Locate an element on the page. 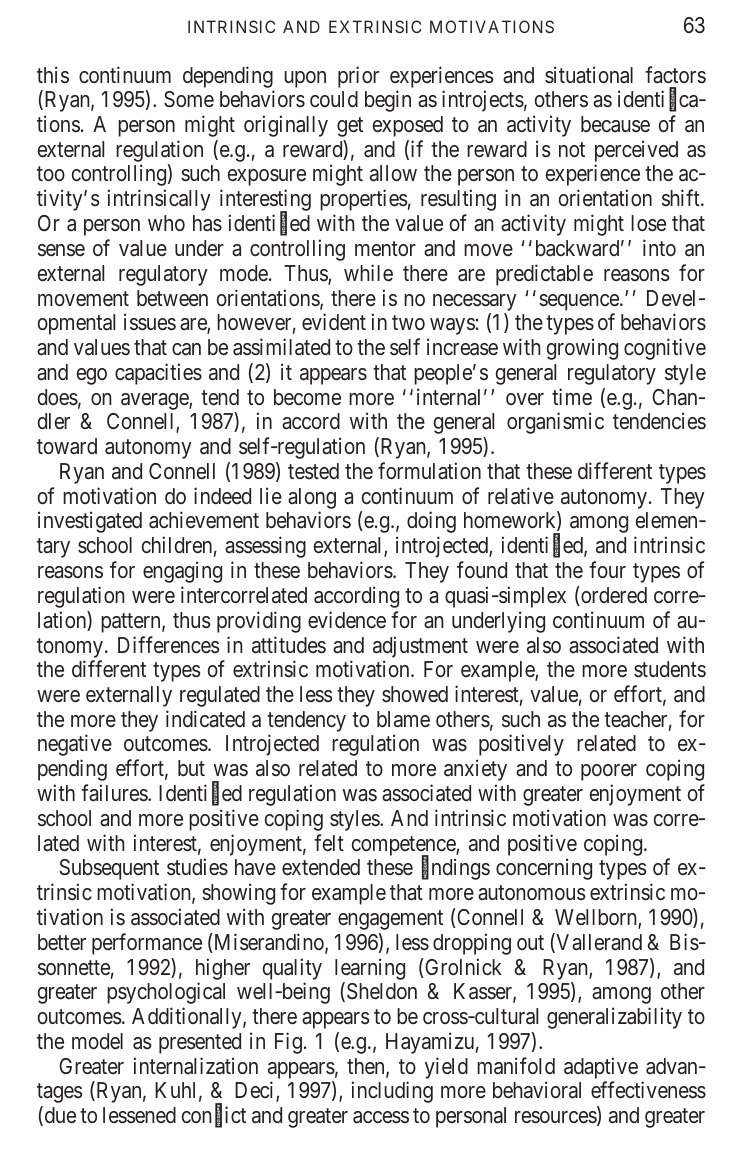 The width and height of the document is (742, 1173). Subsequent is located at coordinates (109, 869).
